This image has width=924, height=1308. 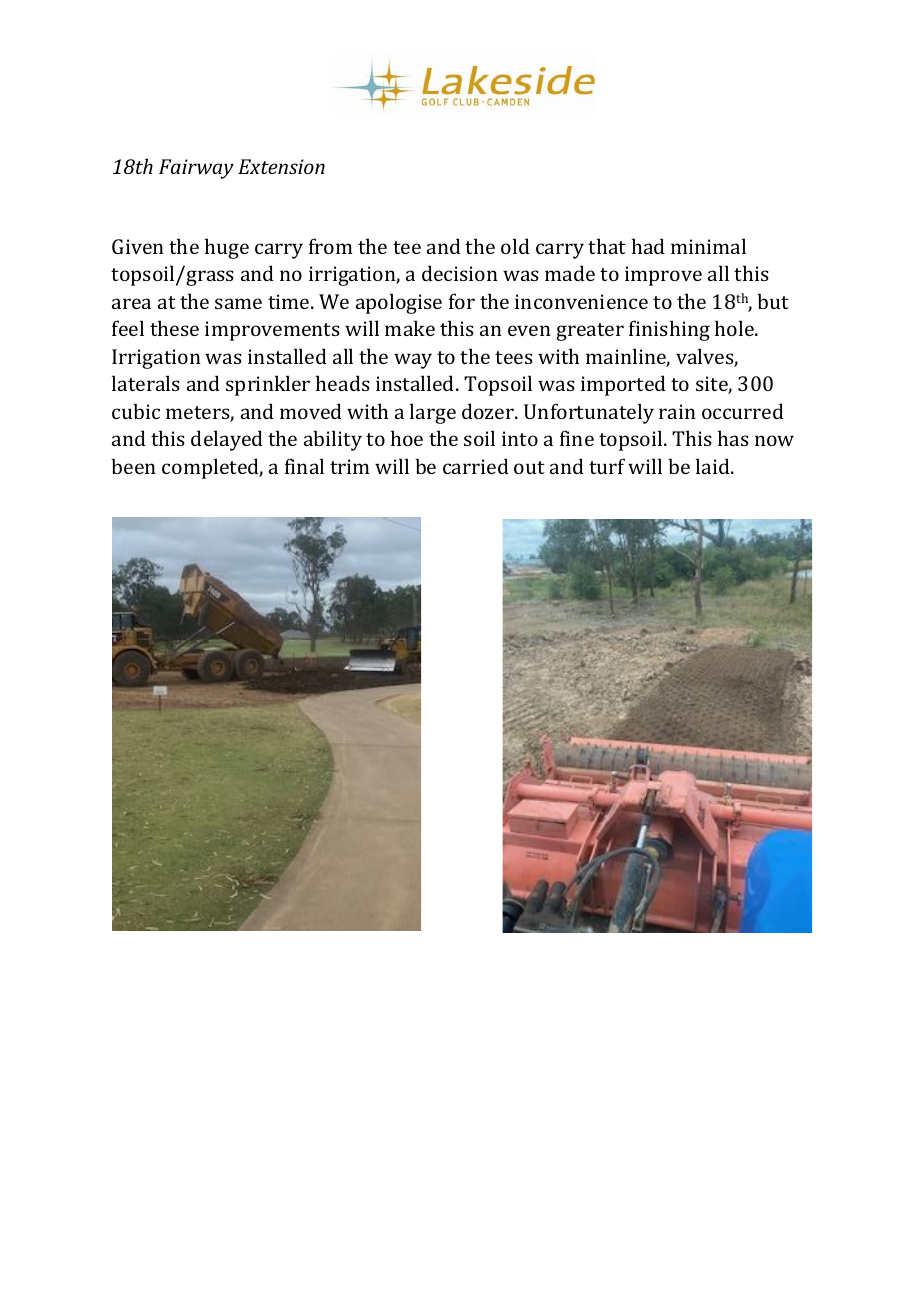 I want to click on laterals, so click(x=146, y=383).
